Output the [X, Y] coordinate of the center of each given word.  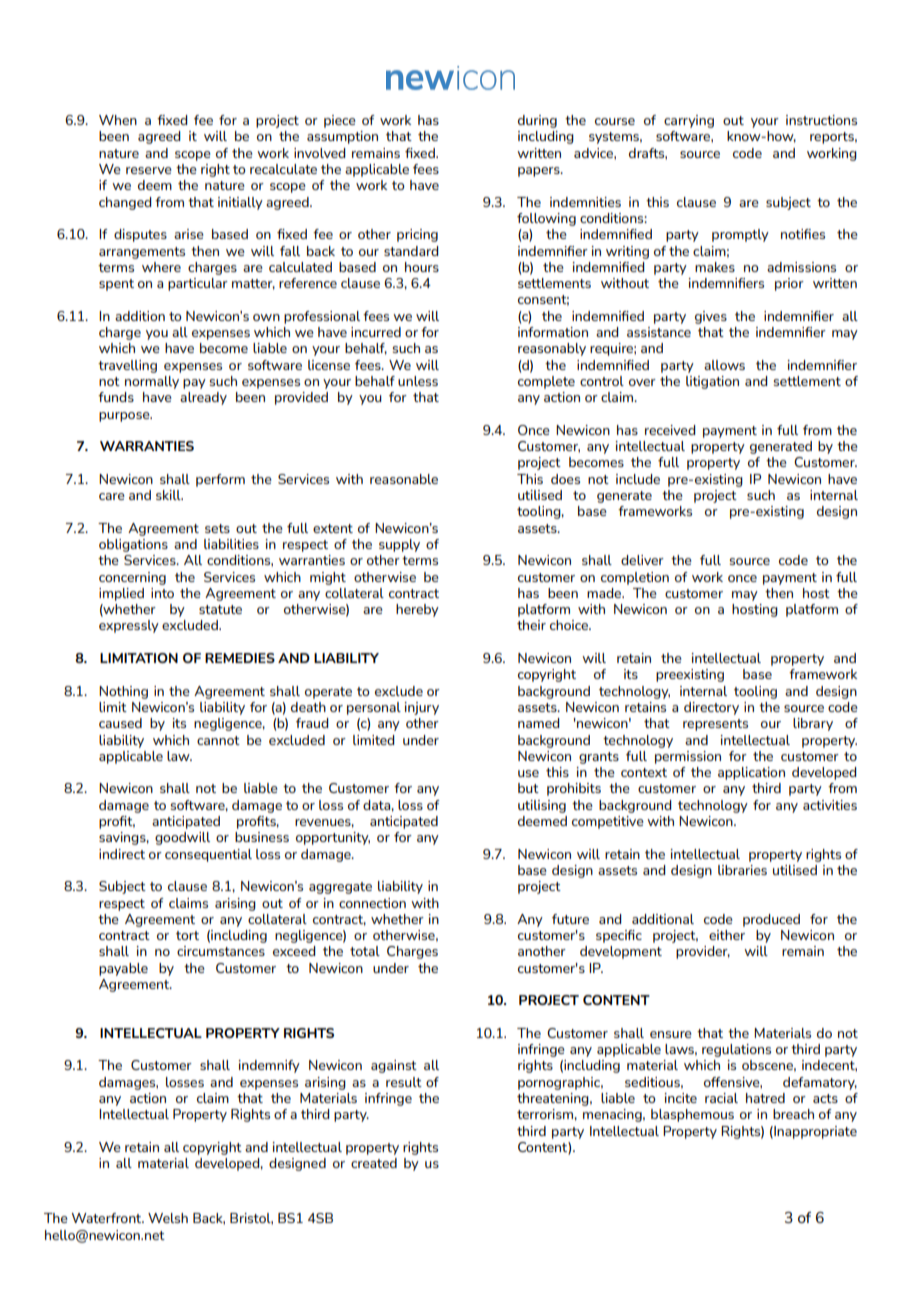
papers [540, 172]
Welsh [168, 1218]
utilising [542, 806]
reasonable [404, 479]
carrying [689, 121]
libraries [742, 870]
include [638, 479]
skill [169, 495]
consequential [208, 855]
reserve [149, 170]
